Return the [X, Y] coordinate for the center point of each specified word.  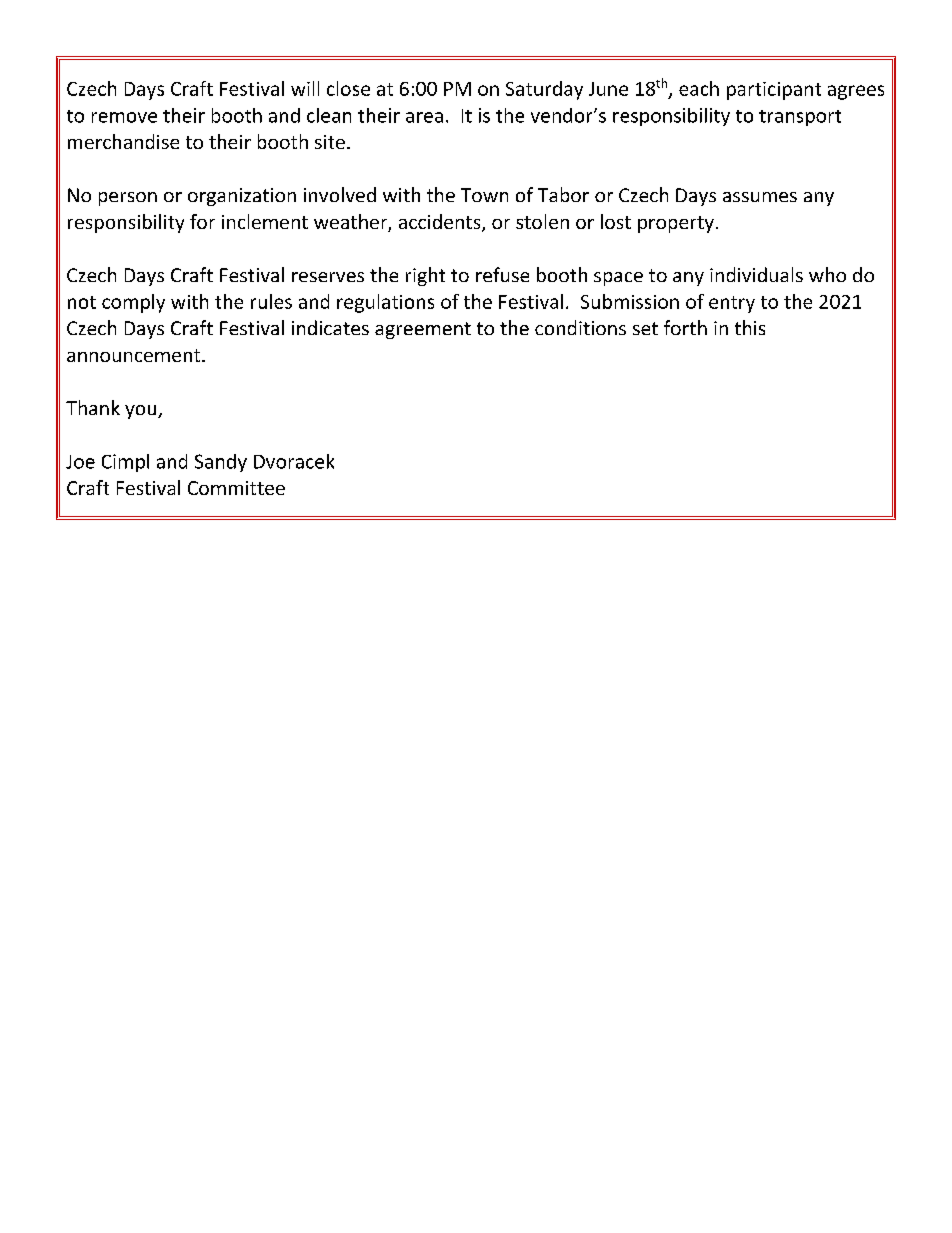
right [425, 276]
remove [124, 117]
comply [133, 303]
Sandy [221, 463]
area [424, 117]
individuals [756, 274]
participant [774, 91]
